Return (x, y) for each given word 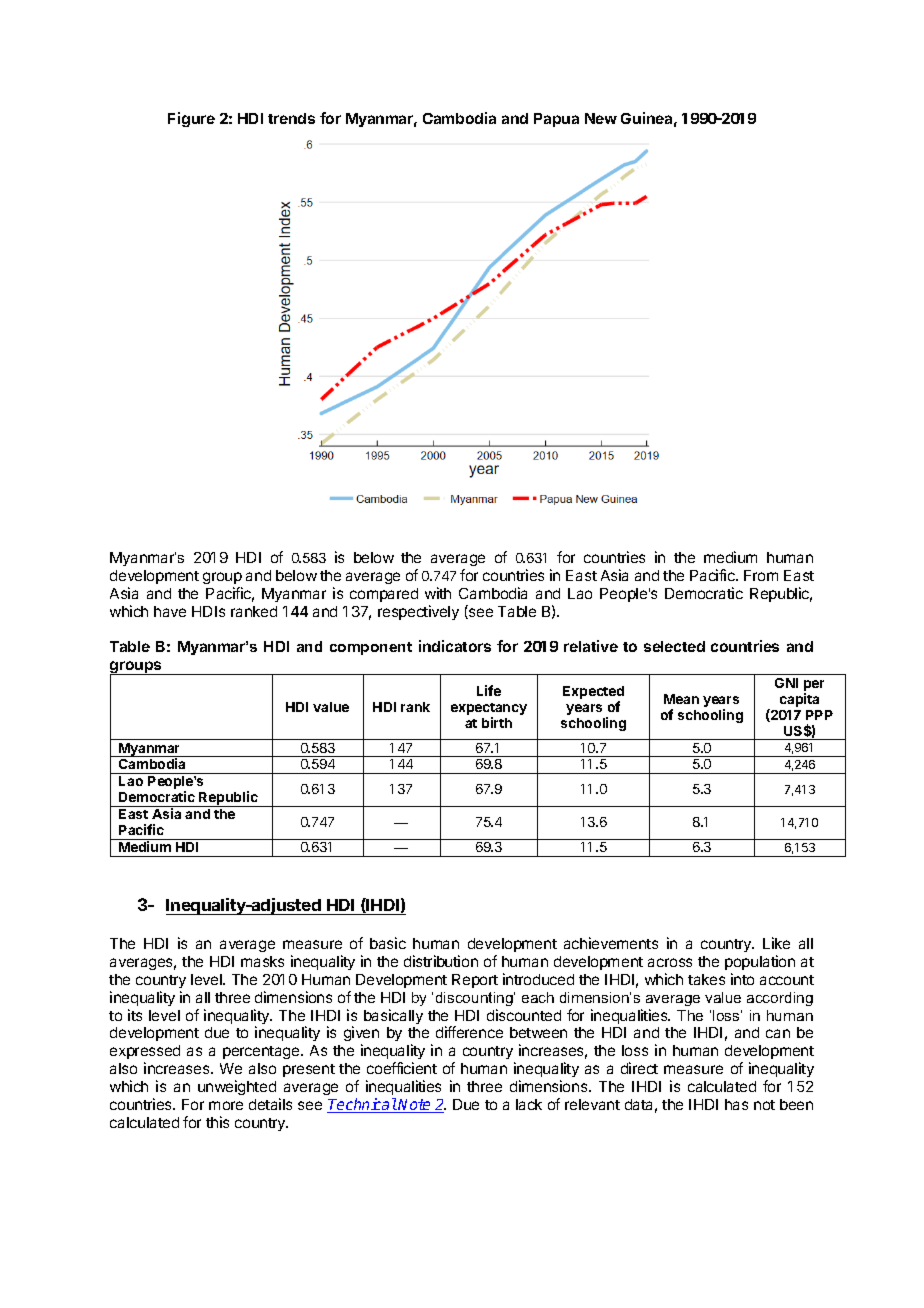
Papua (556, 120)
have (170, 611)
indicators (455, 646)
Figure (191, 119)
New (601, 118)
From (761, 575)
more (226, 1105)
